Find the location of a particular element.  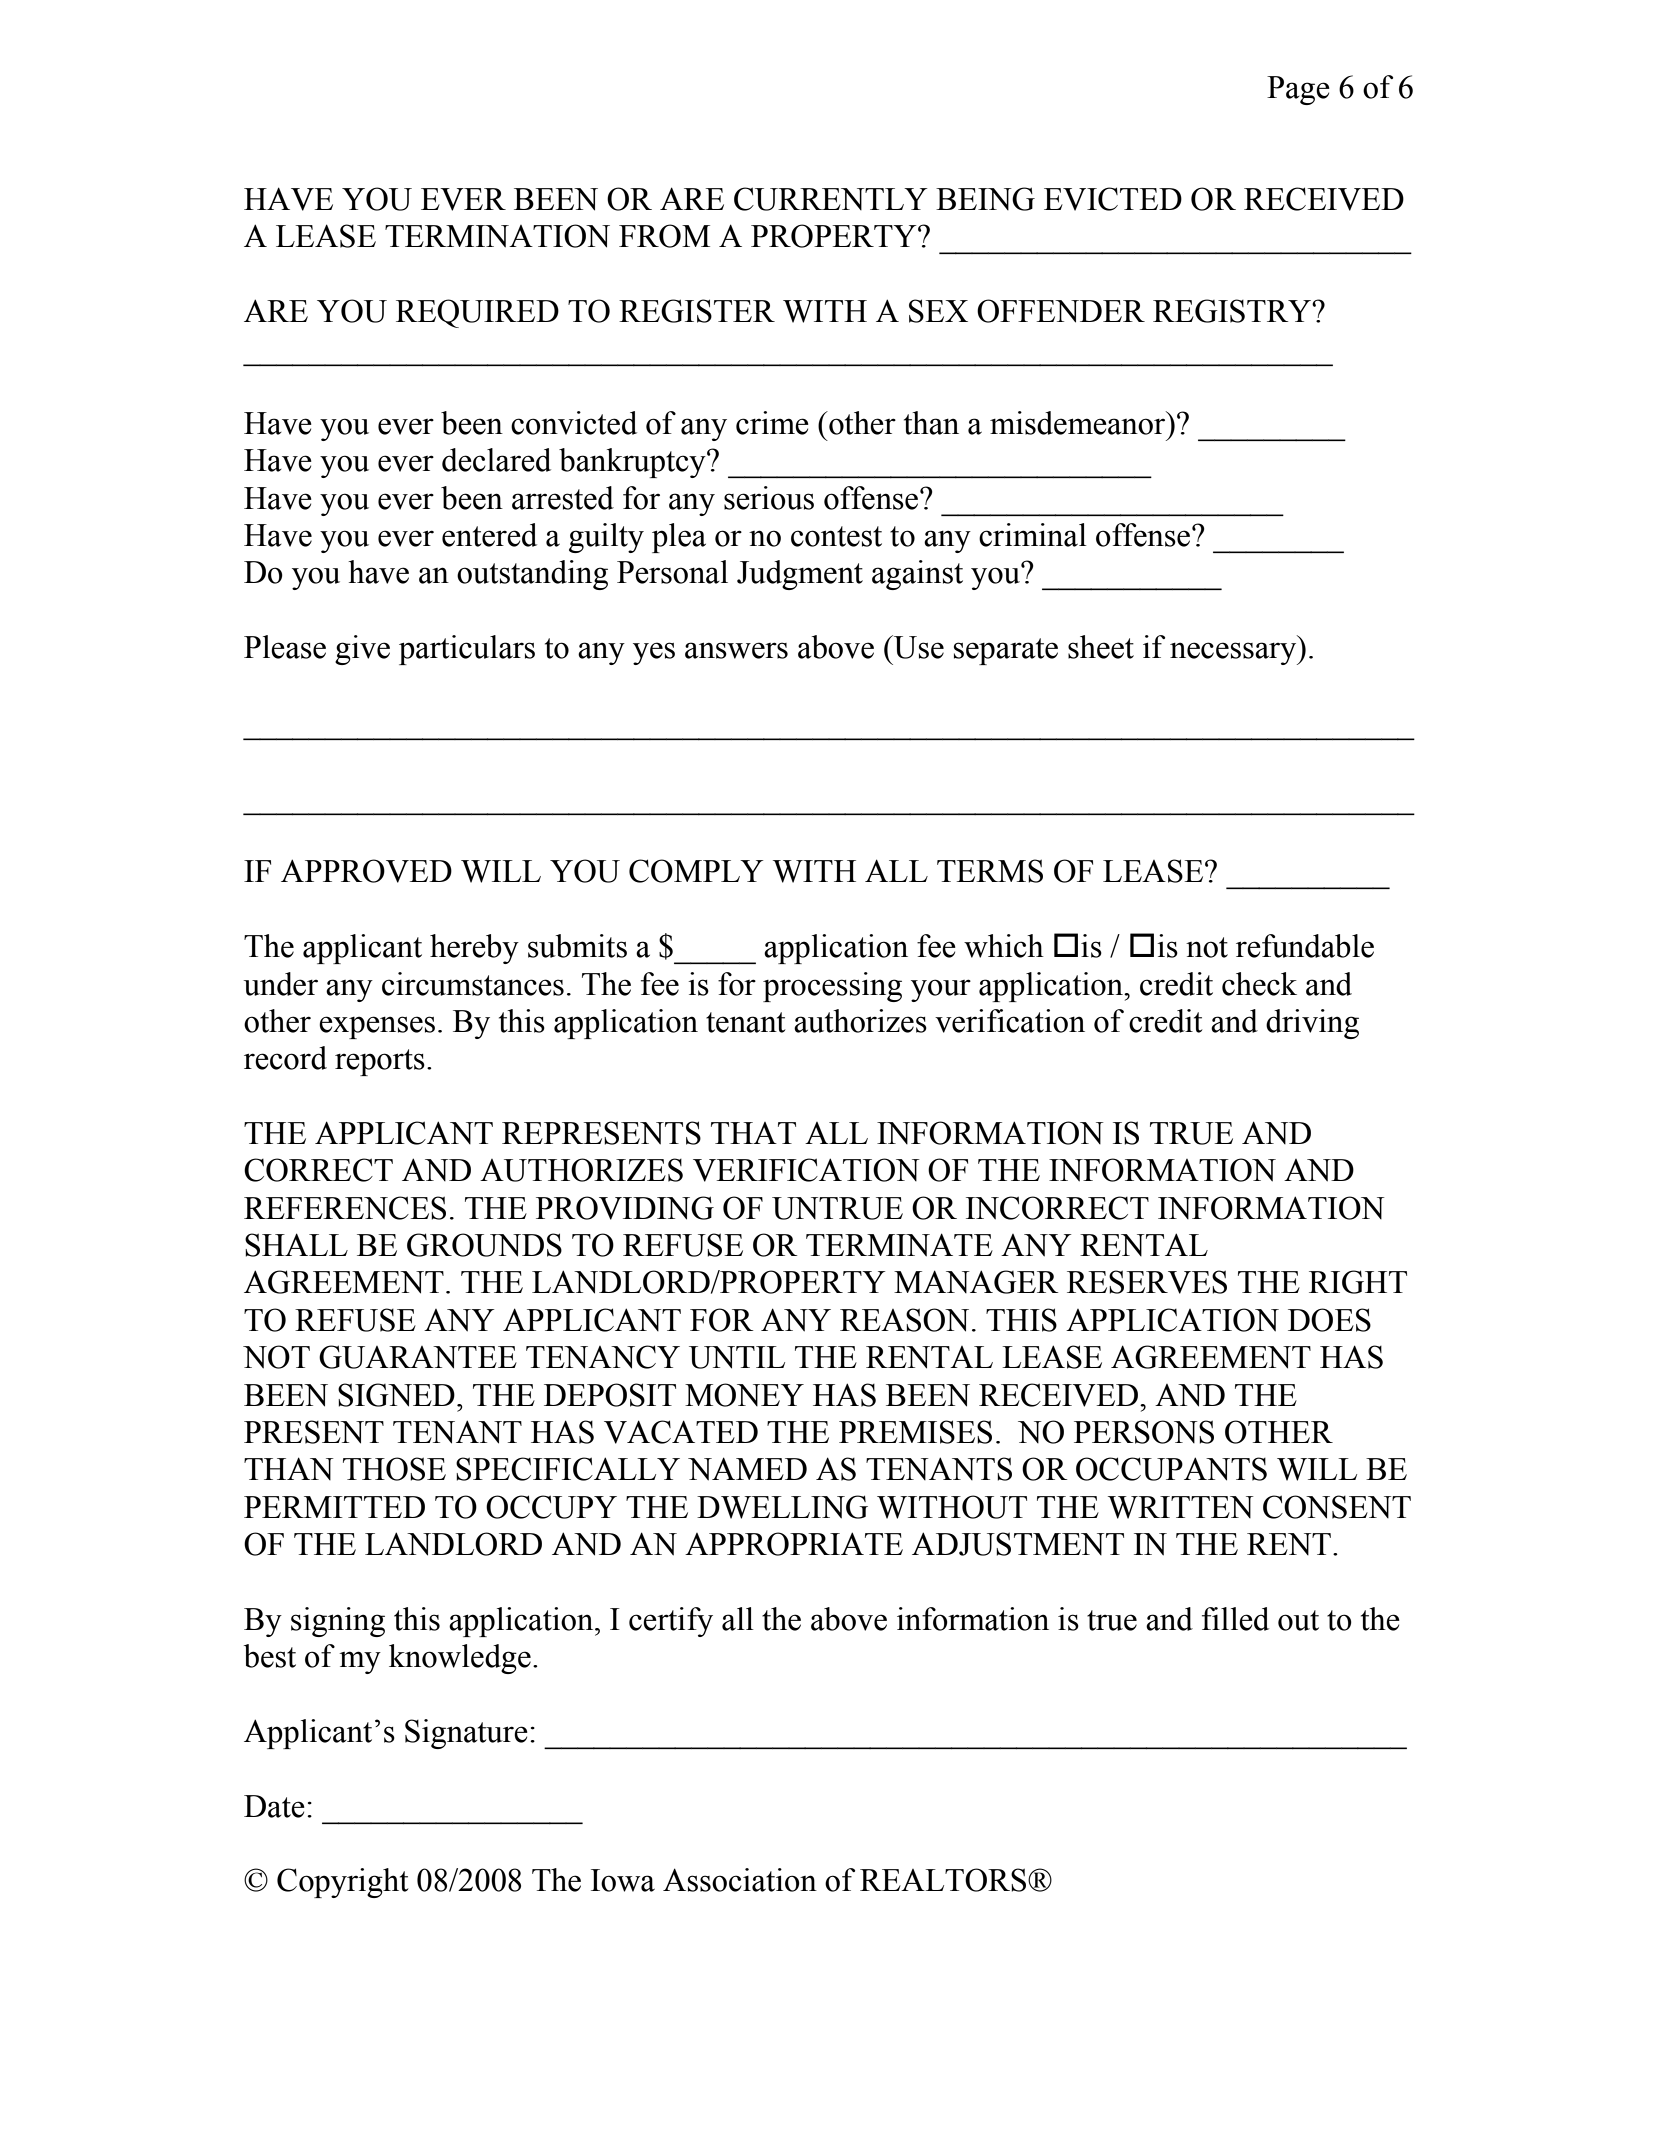

TERMINATION is located at coordinates (497, 236).
